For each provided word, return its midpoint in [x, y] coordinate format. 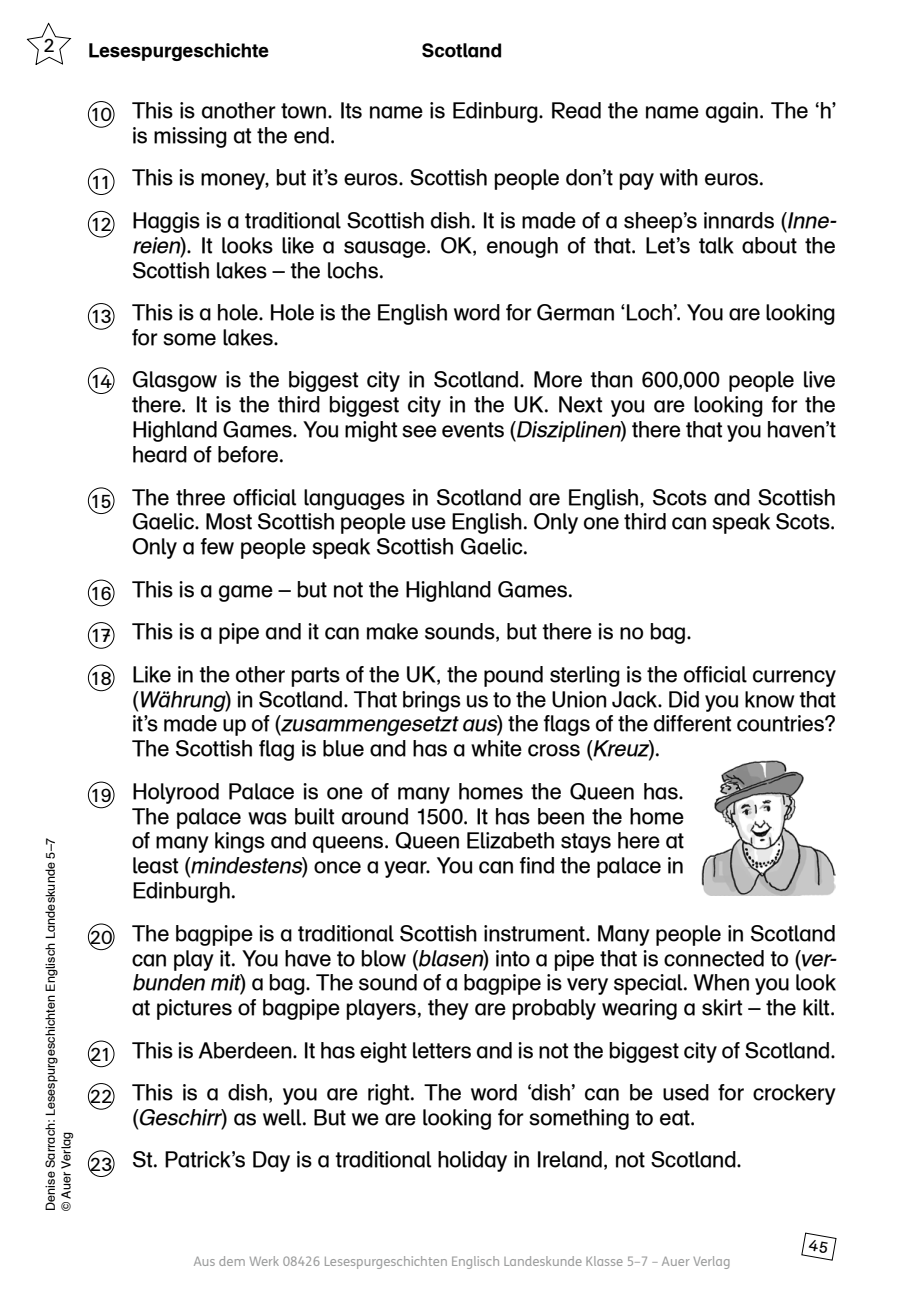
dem [232, 1261]
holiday [472, 1161]
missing [190, 137]
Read [576, 110]
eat [676, 1118]
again [732, 112]
